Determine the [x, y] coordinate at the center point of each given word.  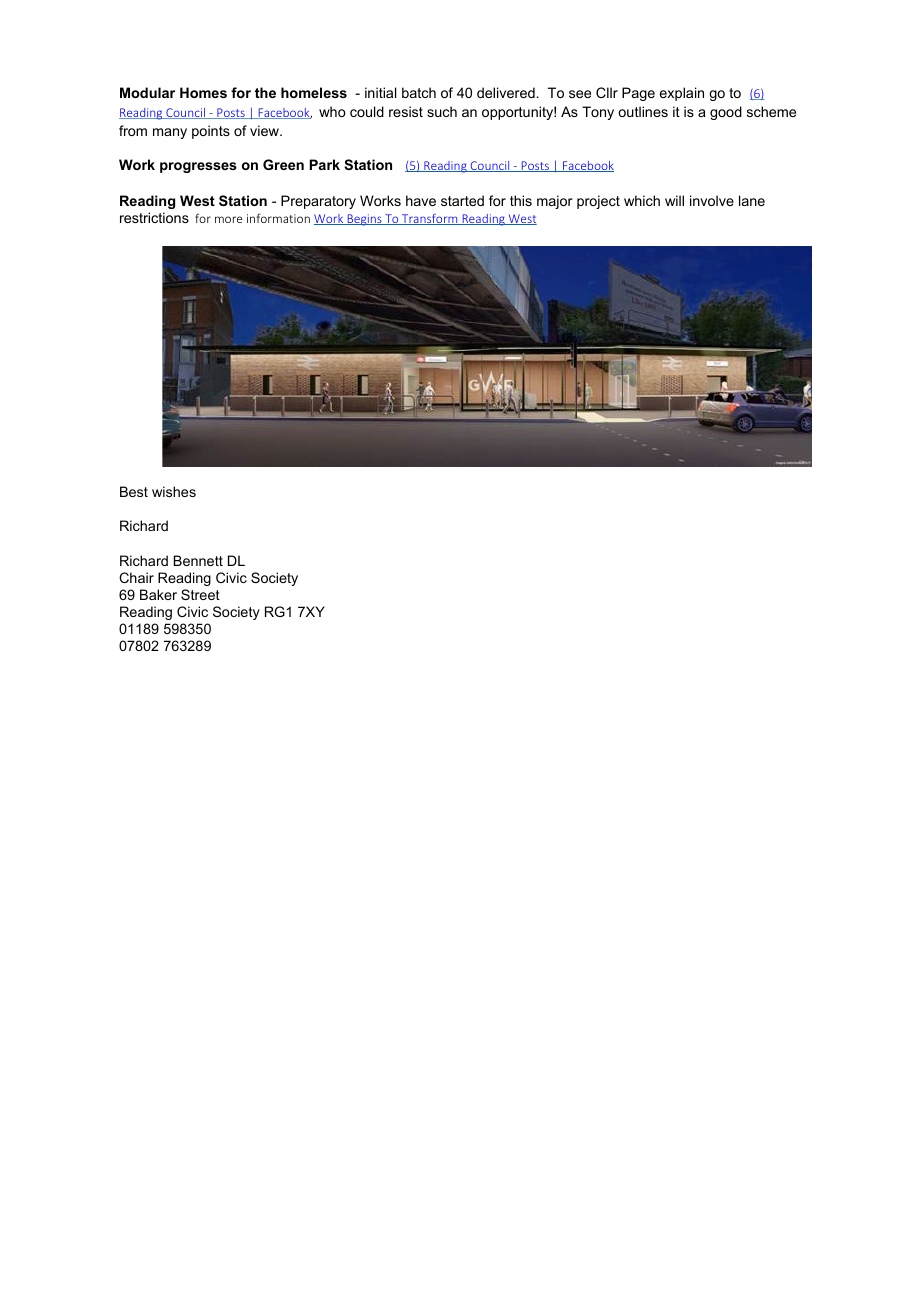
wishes [174, 491]
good [726, 113]
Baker [158, 594]
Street [200, 594]
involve [712, 200]
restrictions [154, 217]
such [442, 111]
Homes [203, 92]
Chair [136, 577]
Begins [364, 220]
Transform [430, 219]
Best [134, 491]
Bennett [198, 560]
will [674, 200]
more [228, 219]
